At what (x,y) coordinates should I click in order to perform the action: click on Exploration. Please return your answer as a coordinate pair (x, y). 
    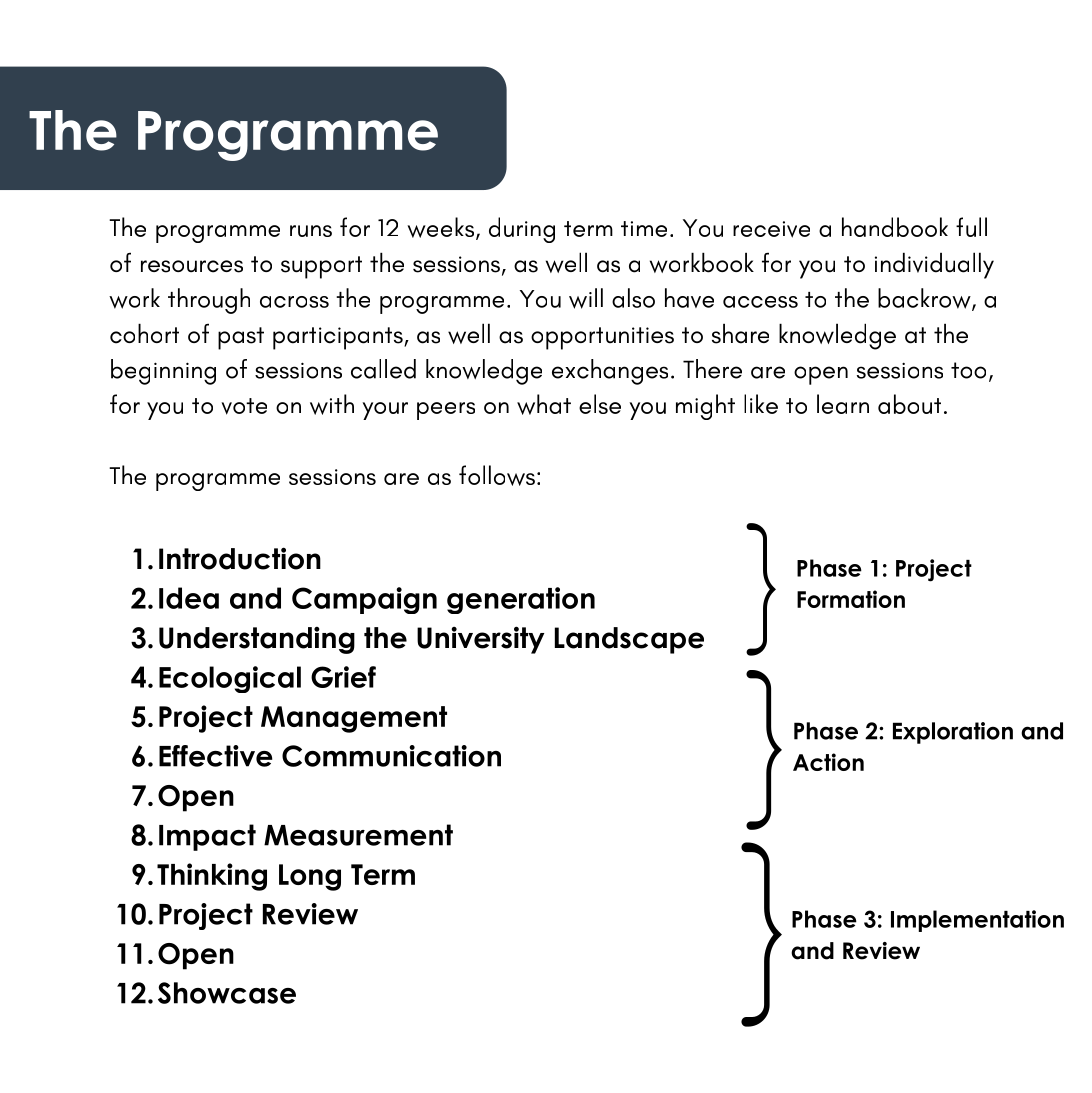
    Looking at the image, I should click on (953, 733).
